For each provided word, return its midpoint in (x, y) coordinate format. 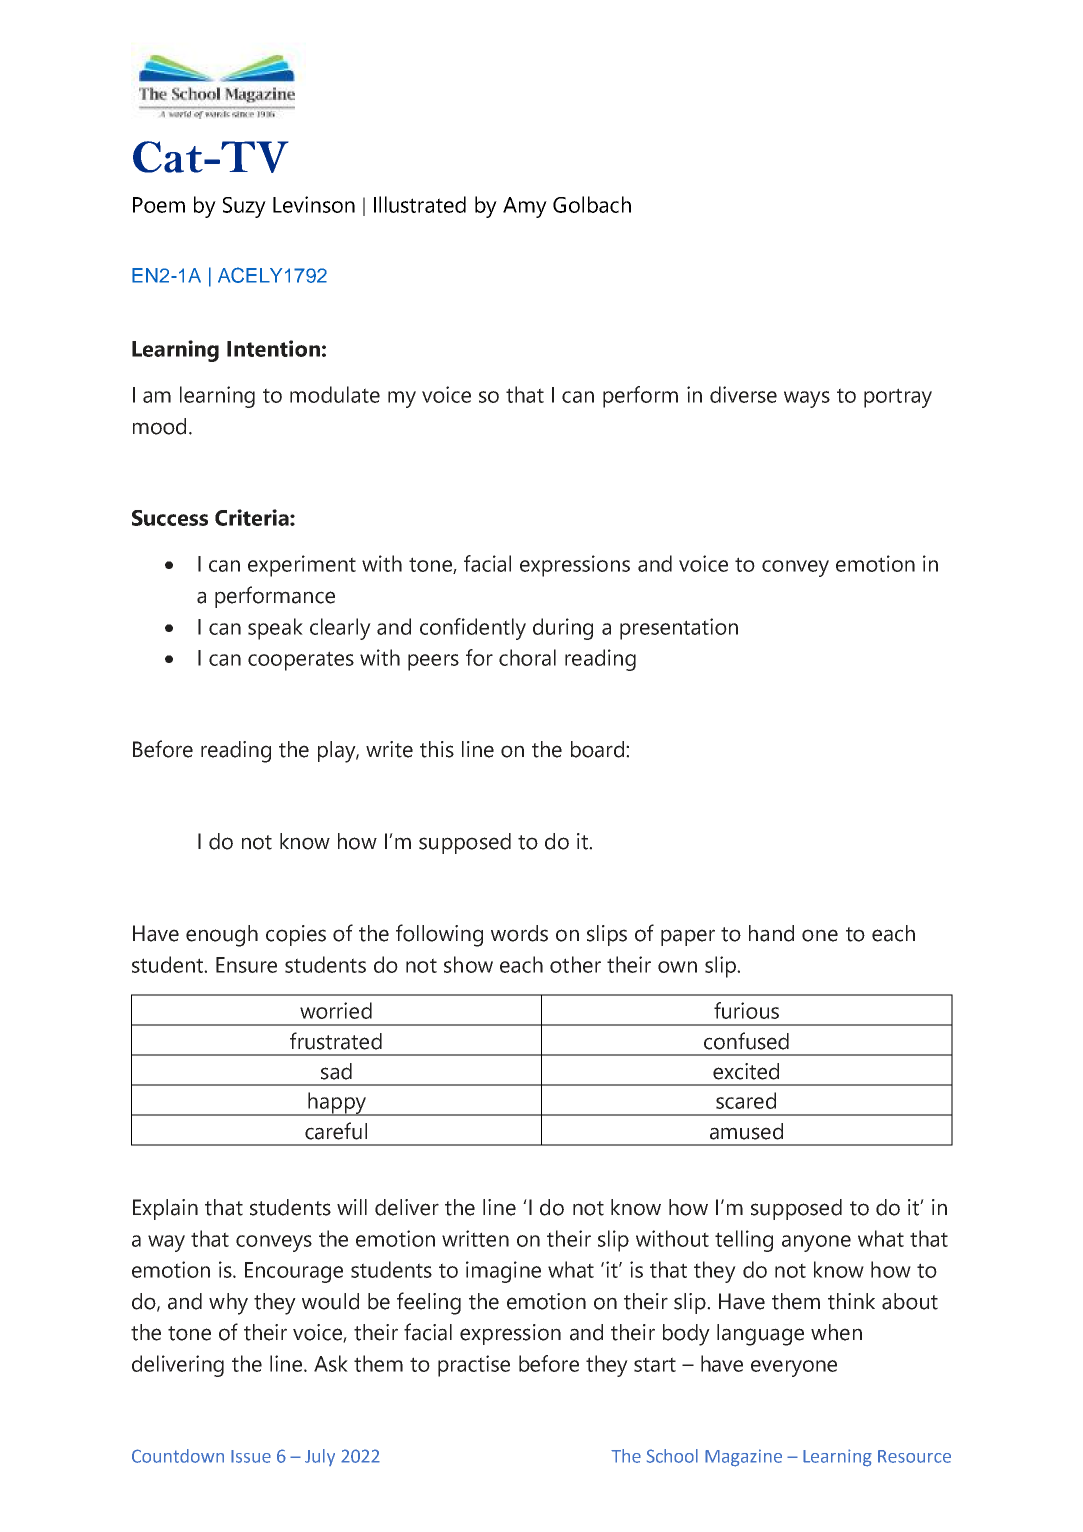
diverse (743, 394)
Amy (525, 207)
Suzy (244, 207)
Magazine (743, 1458)
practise (474, 1366)
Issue (251, 1456)
